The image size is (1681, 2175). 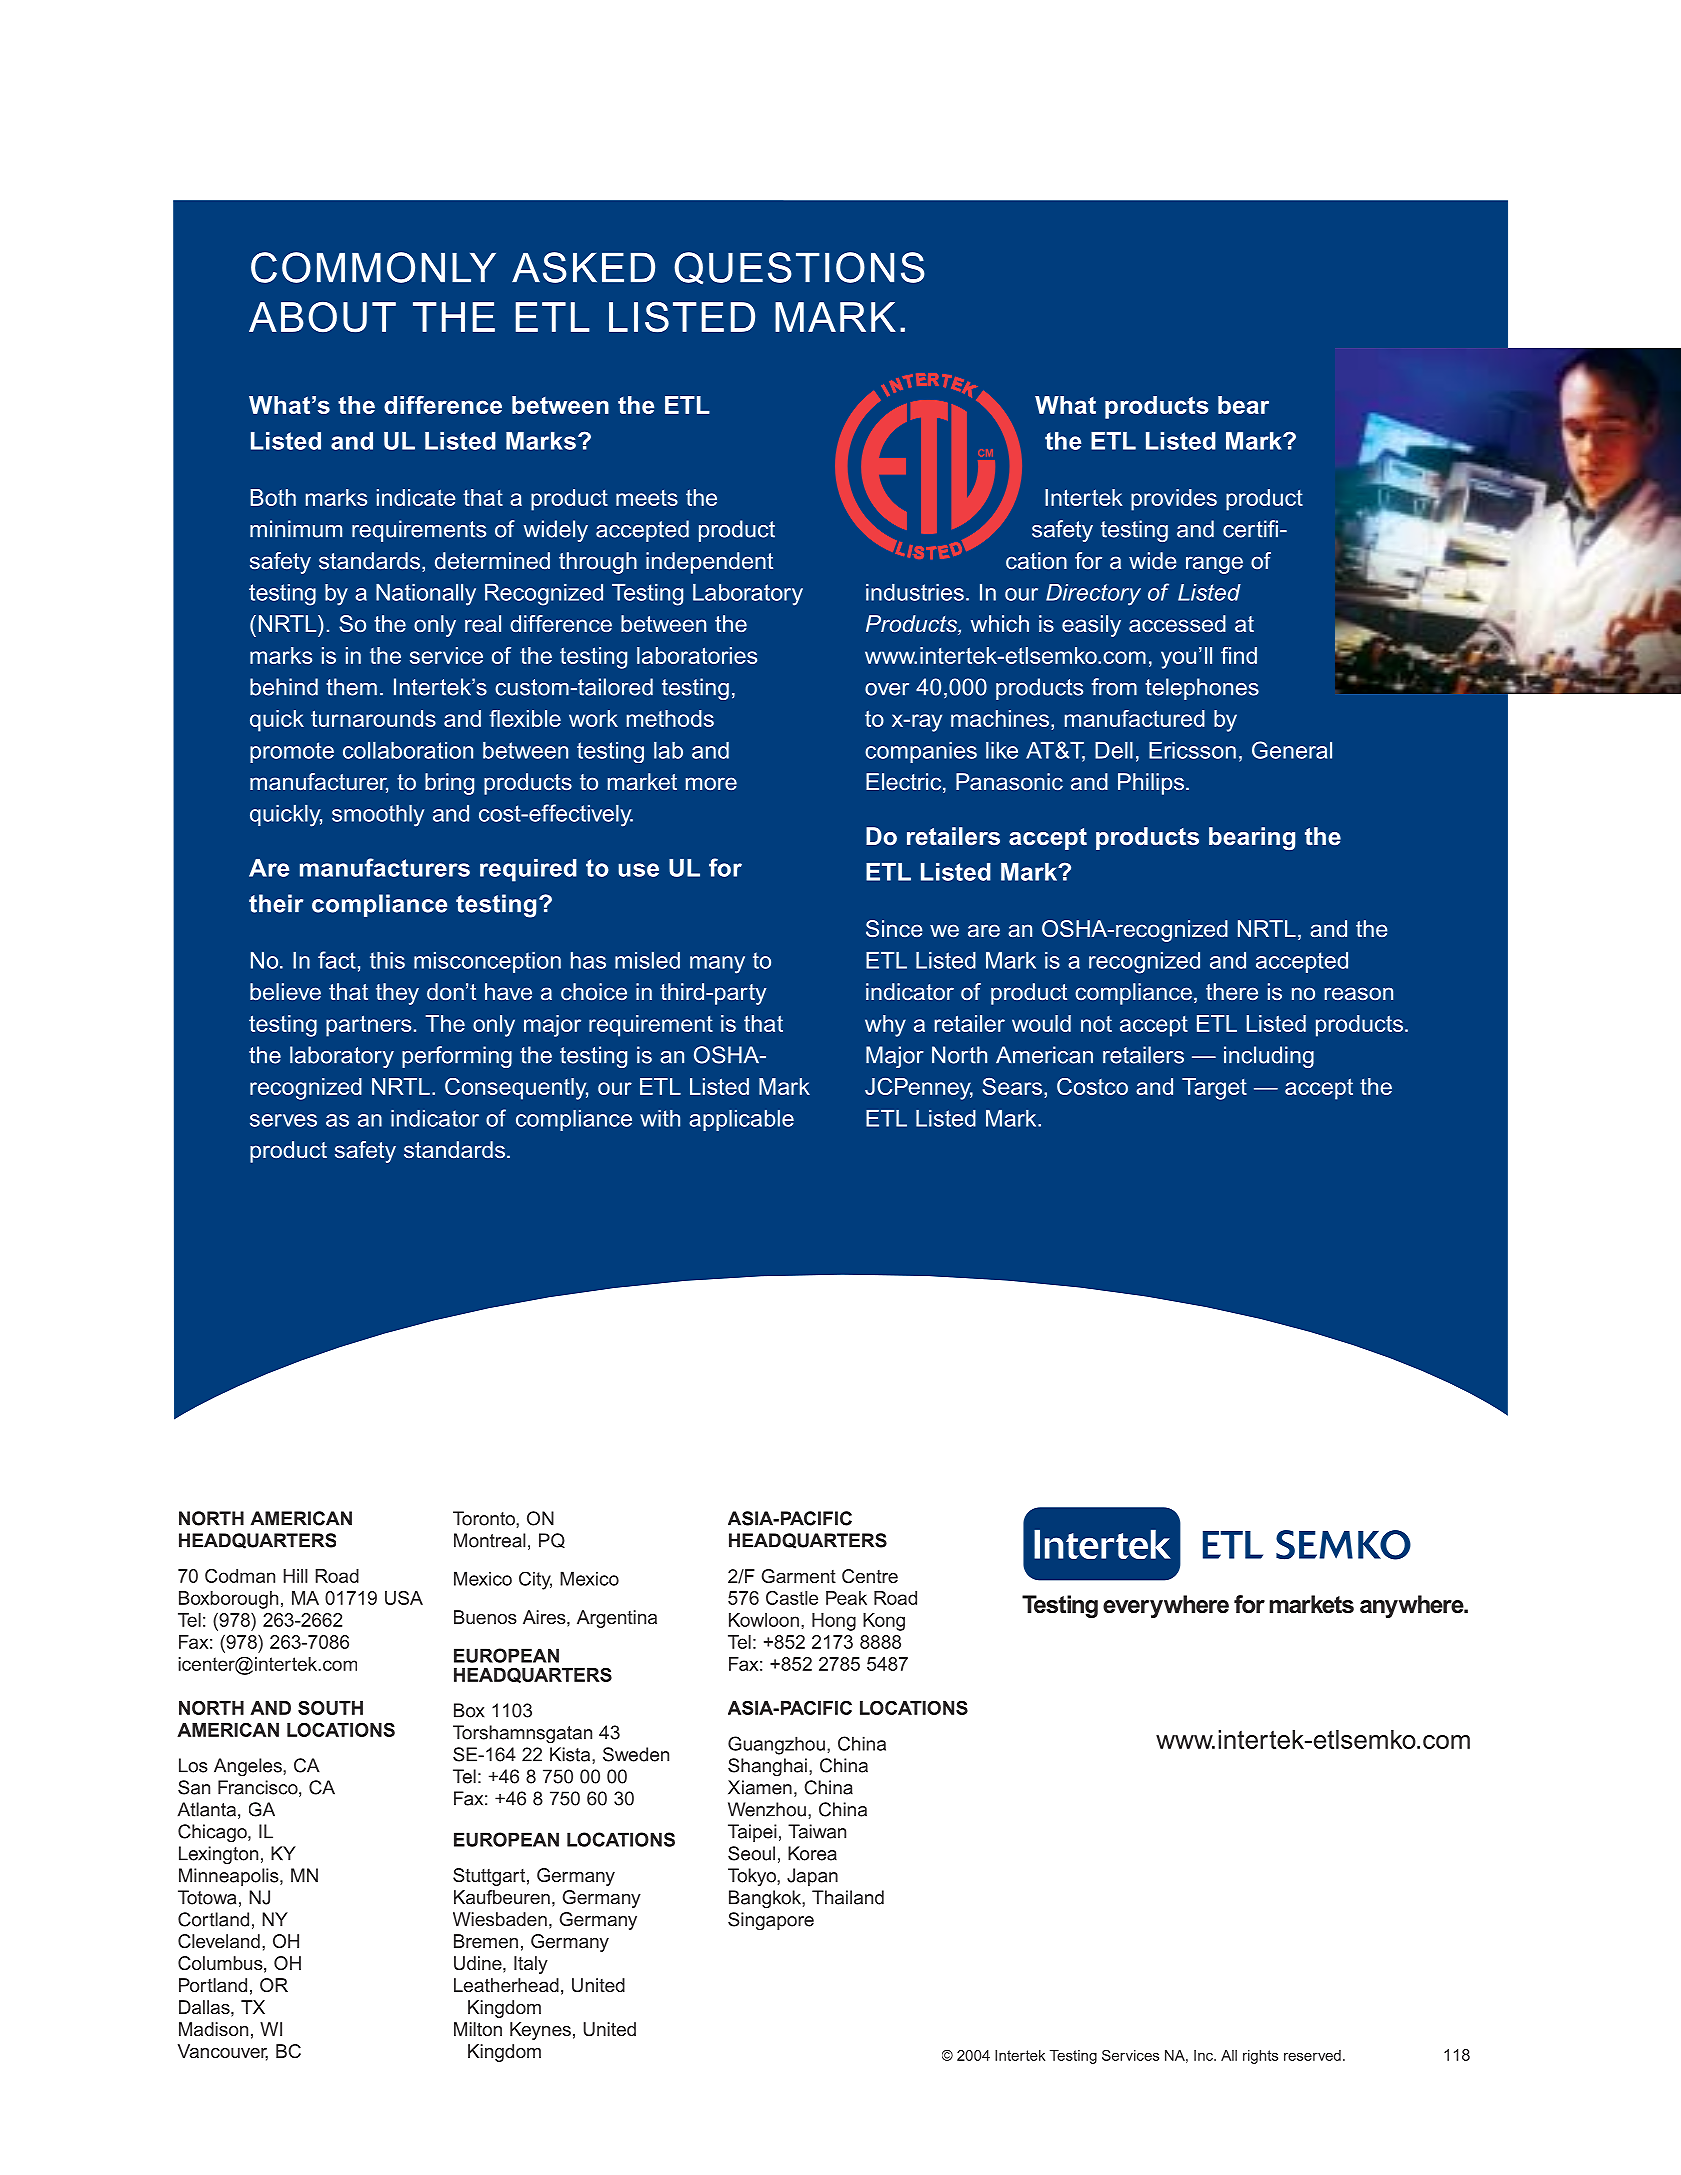 I want to click on provides, so click(x=1174, y=500).
